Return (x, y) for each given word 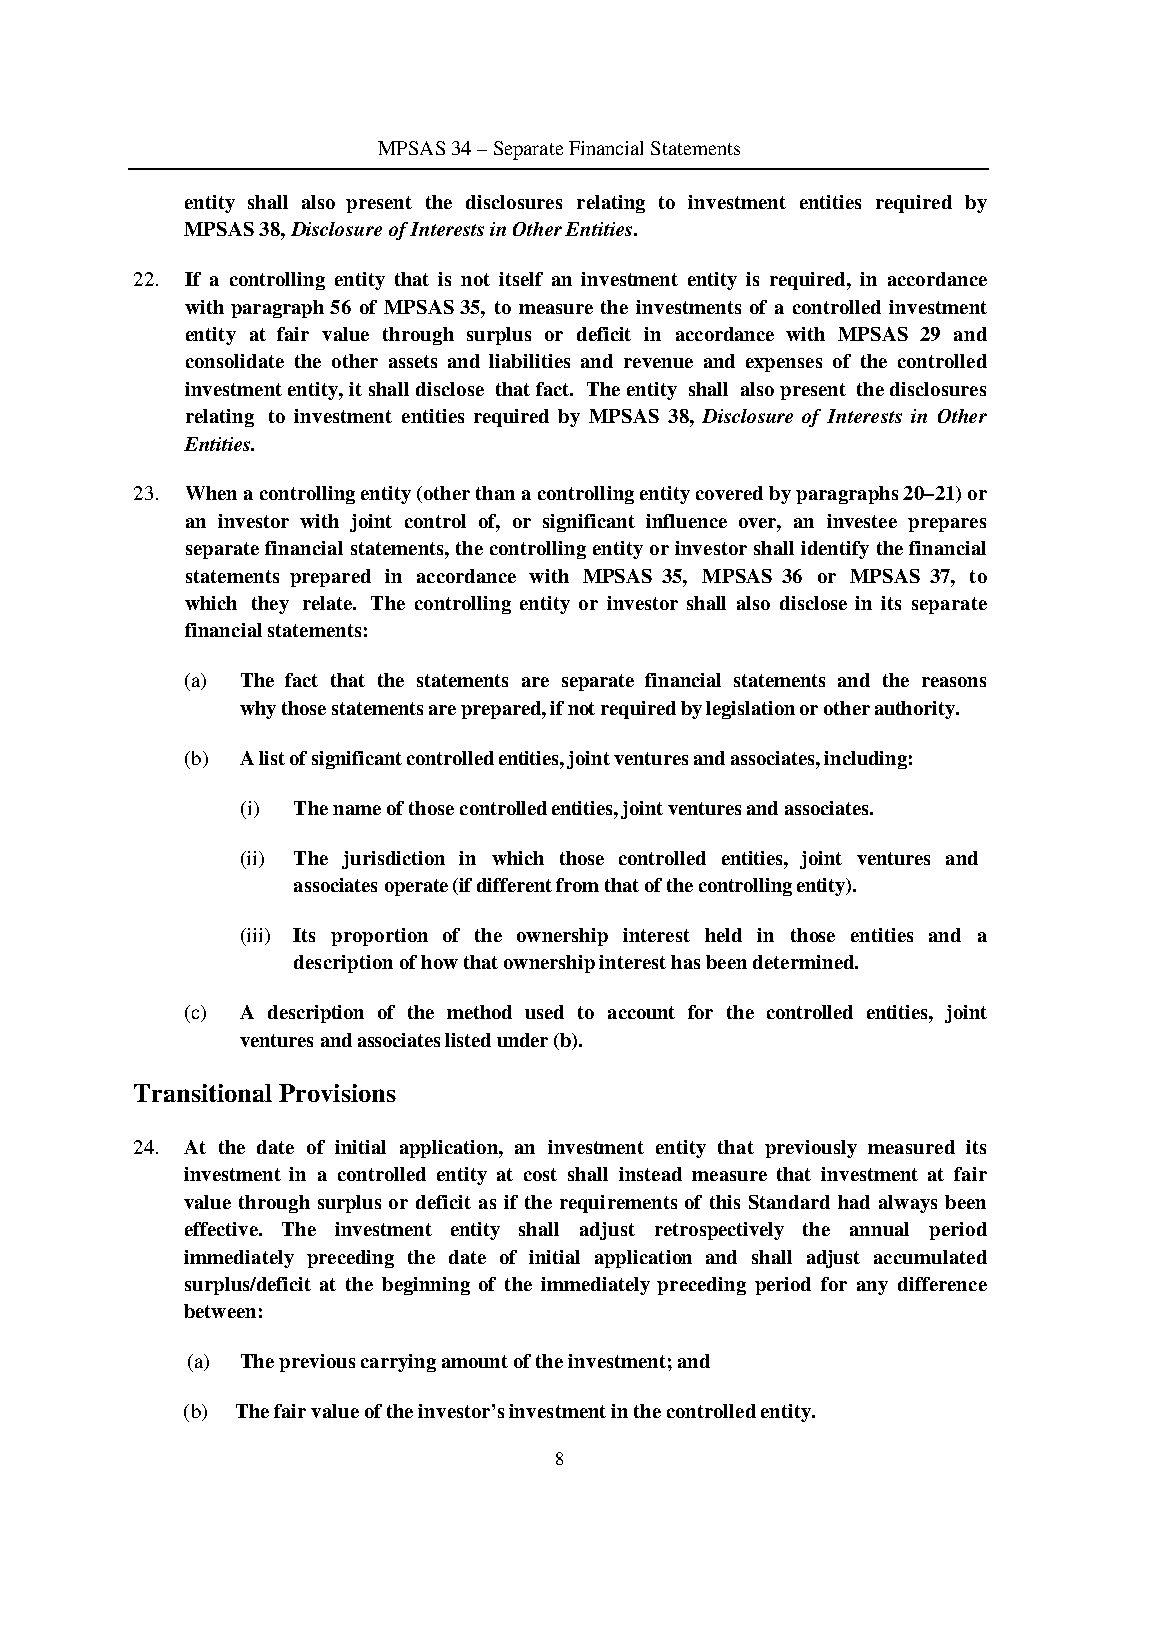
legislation (750, 710)
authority (916, 710)
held (723, 935)
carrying (398, 1363)
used (544, 1012)
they (270, 605)
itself (521, 279)
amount (475, 1361)
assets (413, 361)
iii (255, 935)
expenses (784, 365)
